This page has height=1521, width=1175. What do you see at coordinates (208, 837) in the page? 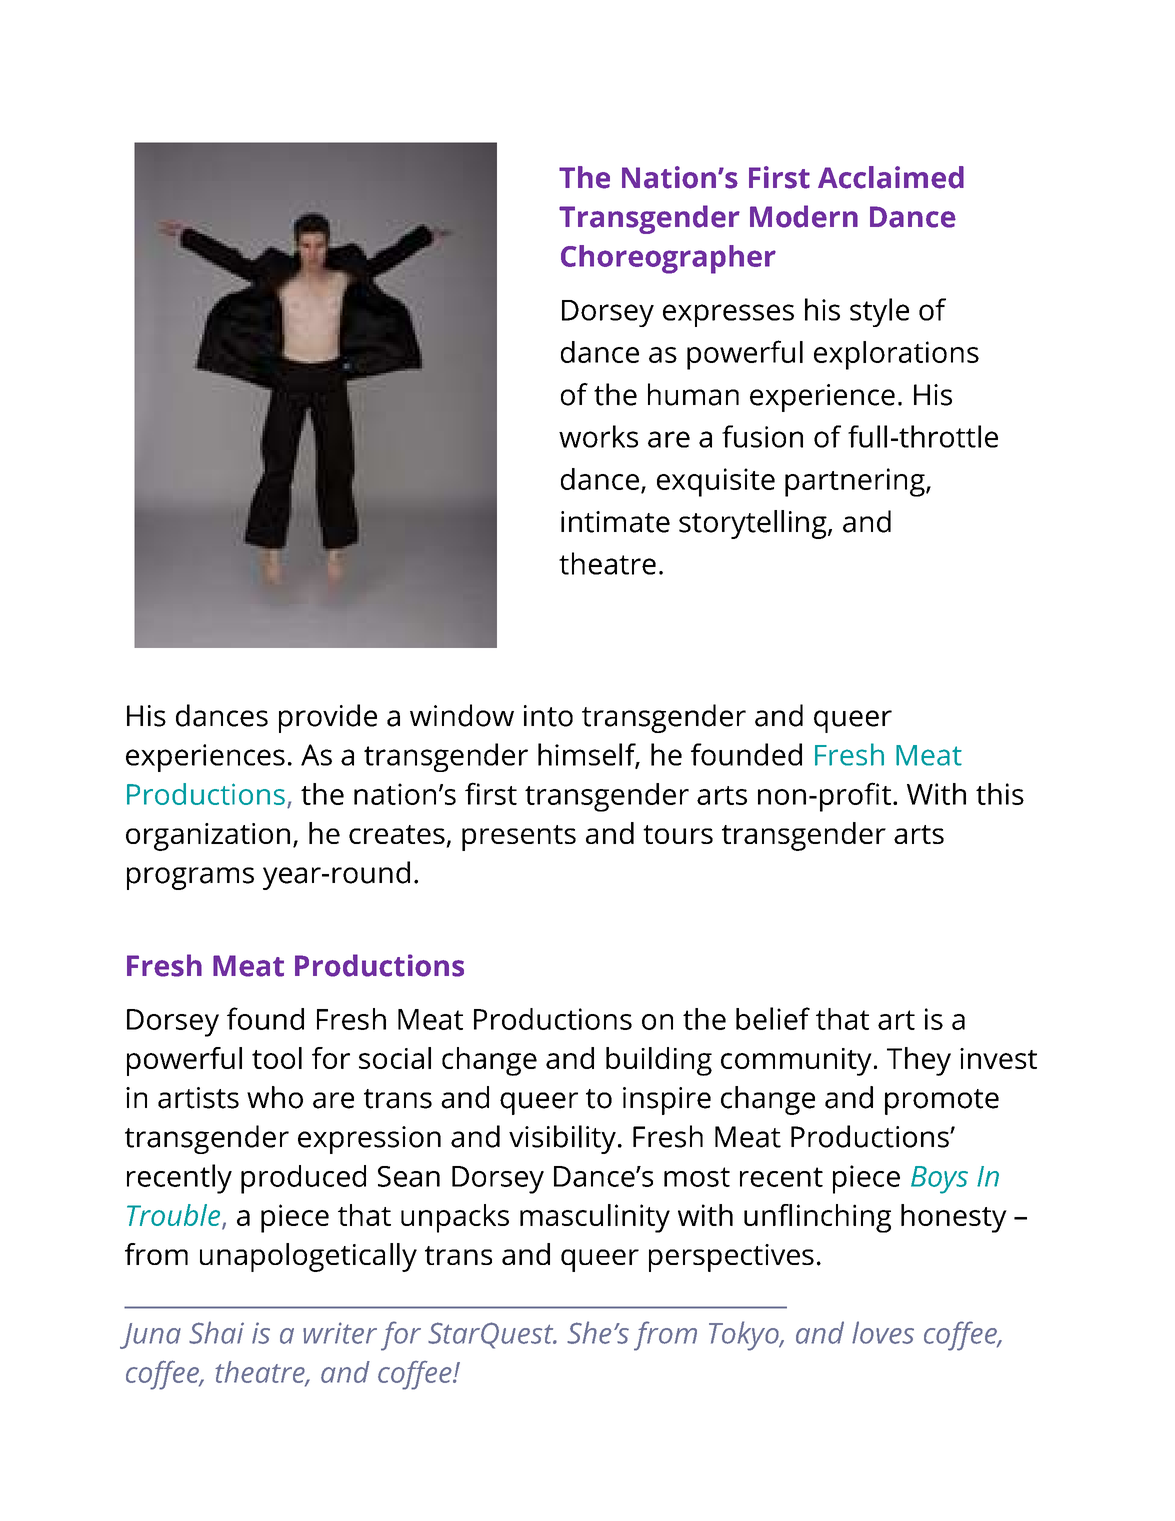
I see `organization` at bounding box center [208, 837].
